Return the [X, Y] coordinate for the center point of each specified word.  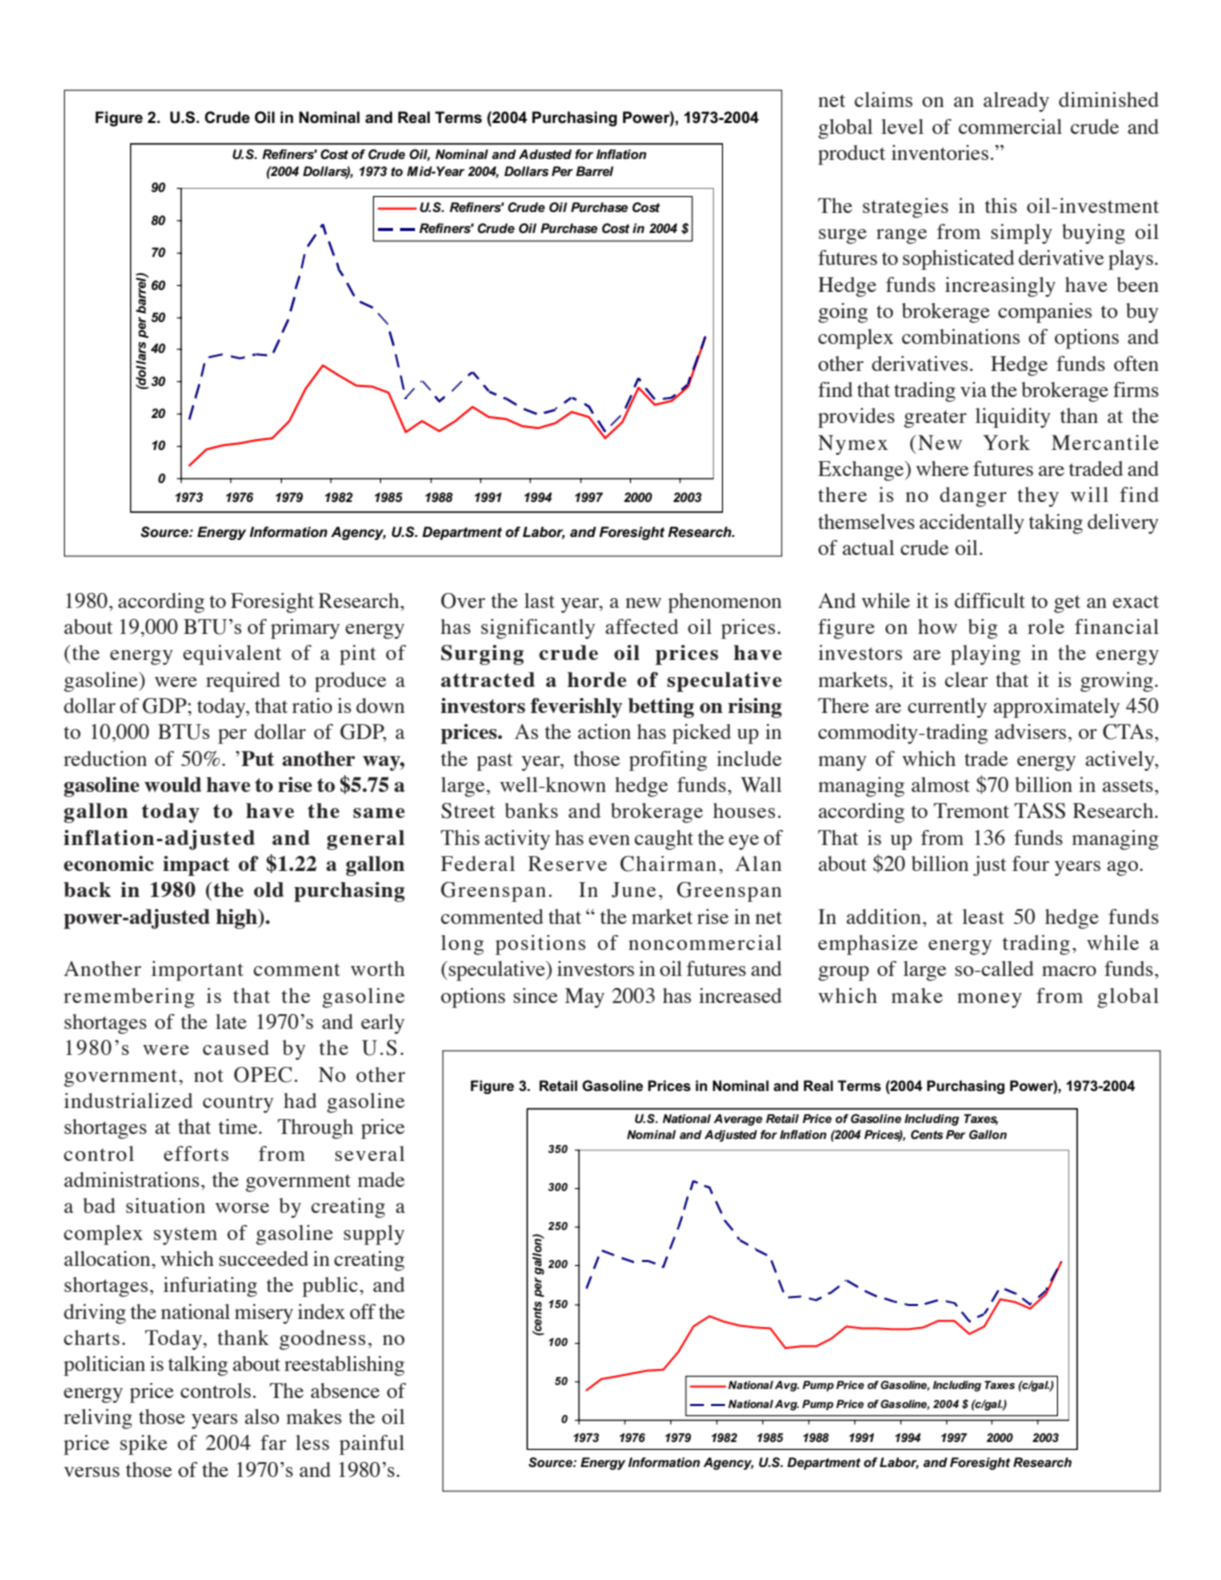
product [851, 155]
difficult [989, 600]
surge [843, 236]
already [1016, 102]
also [262, 1416]
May [585, 998]
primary [305, 629]
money [989, 1000]
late [231, 1021]
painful [371, 1445]
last [539, 600]
